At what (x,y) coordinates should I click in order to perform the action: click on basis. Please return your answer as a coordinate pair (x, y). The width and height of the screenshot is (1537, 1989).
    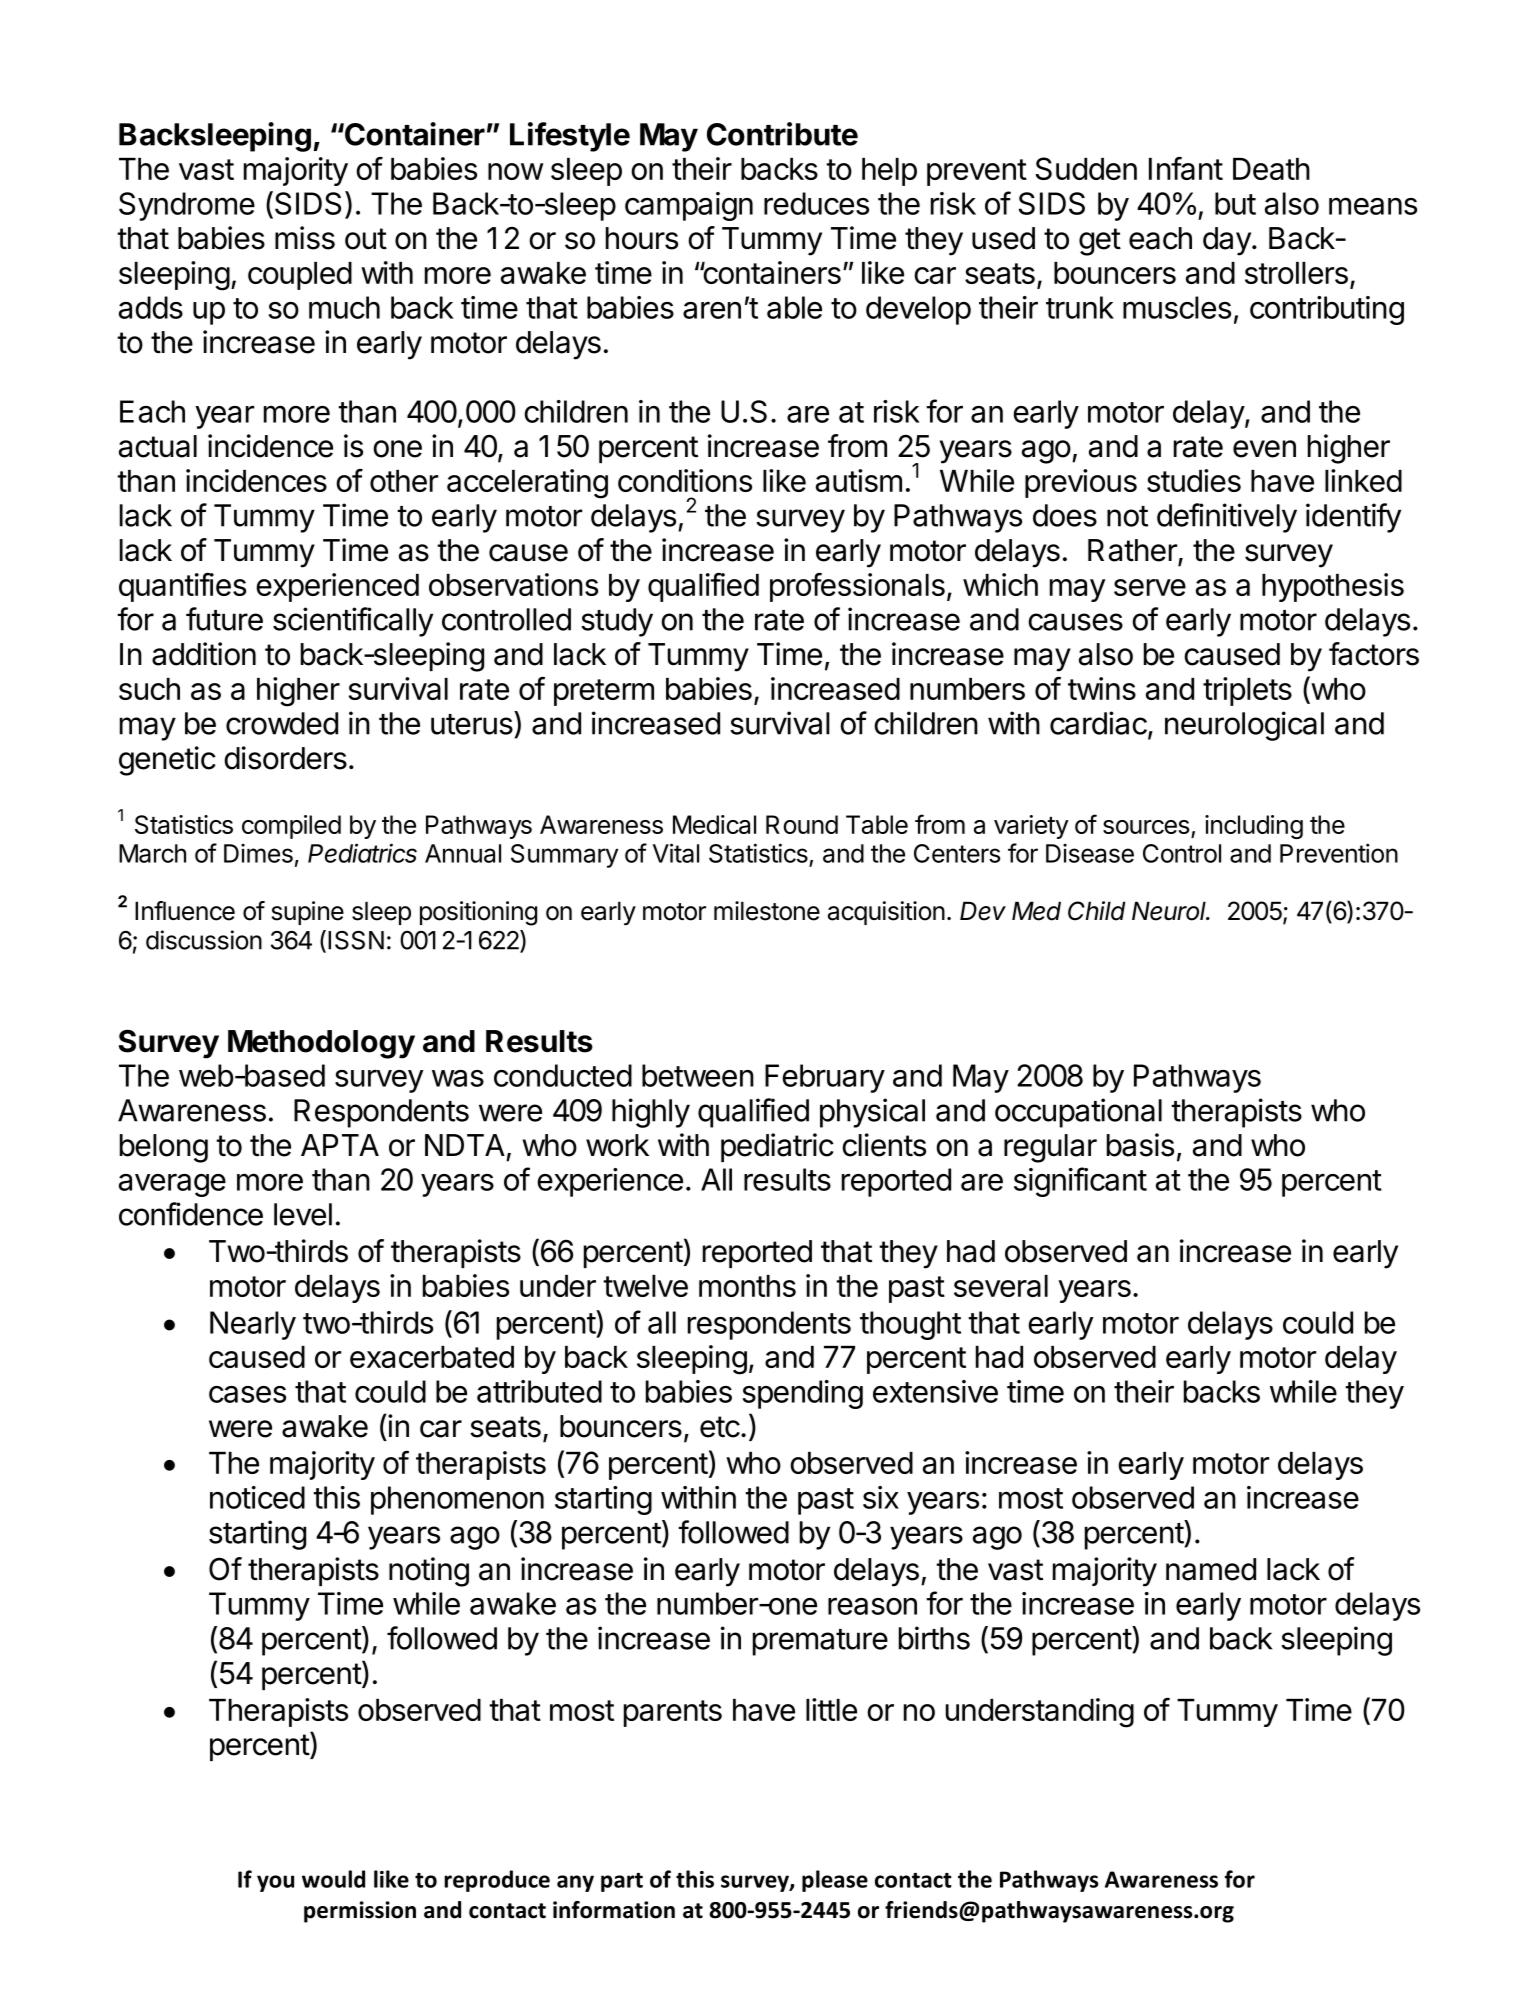
    Looking at the image, I should click on (1140, 1145).
